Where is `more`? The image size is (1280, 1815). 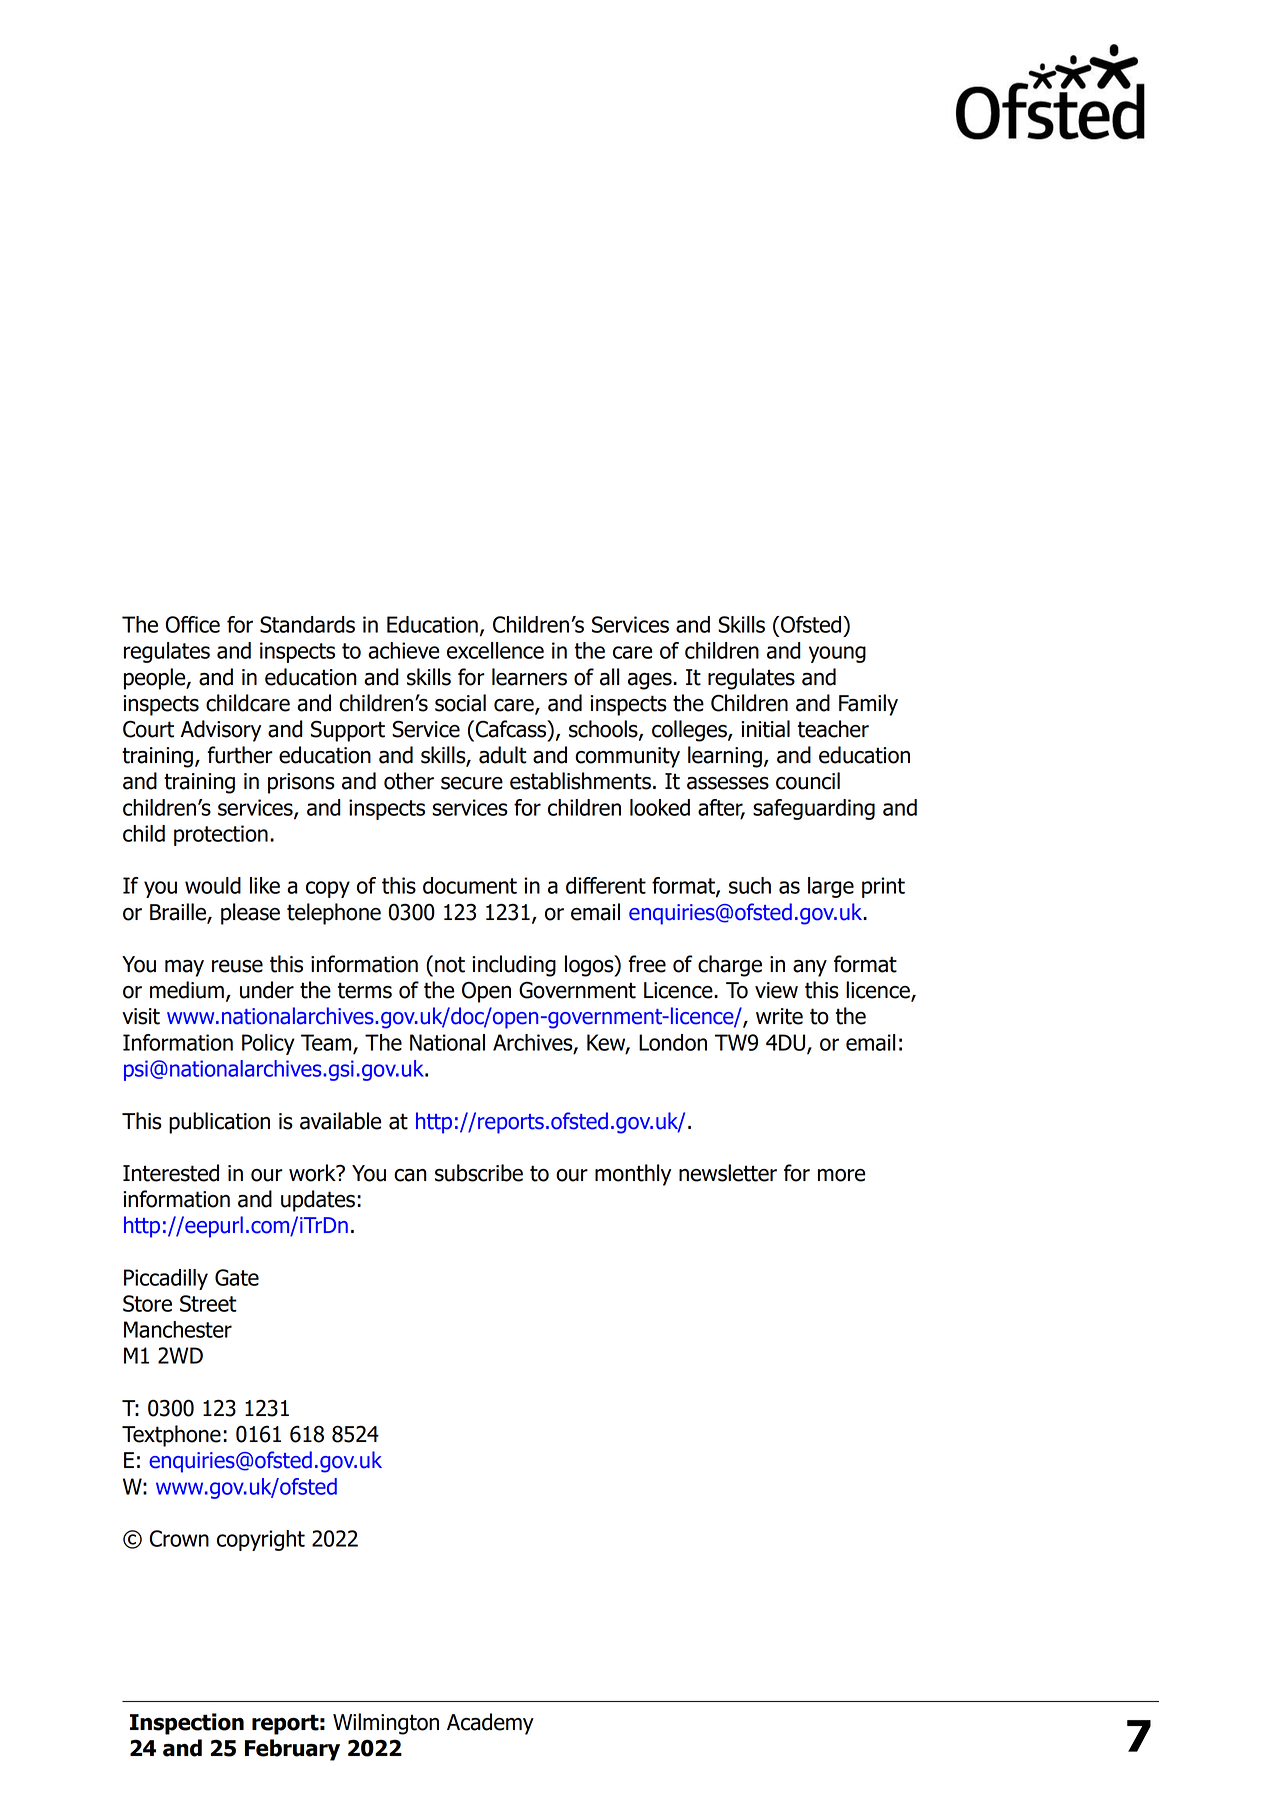
more is located at coordinates (841, 1175).
